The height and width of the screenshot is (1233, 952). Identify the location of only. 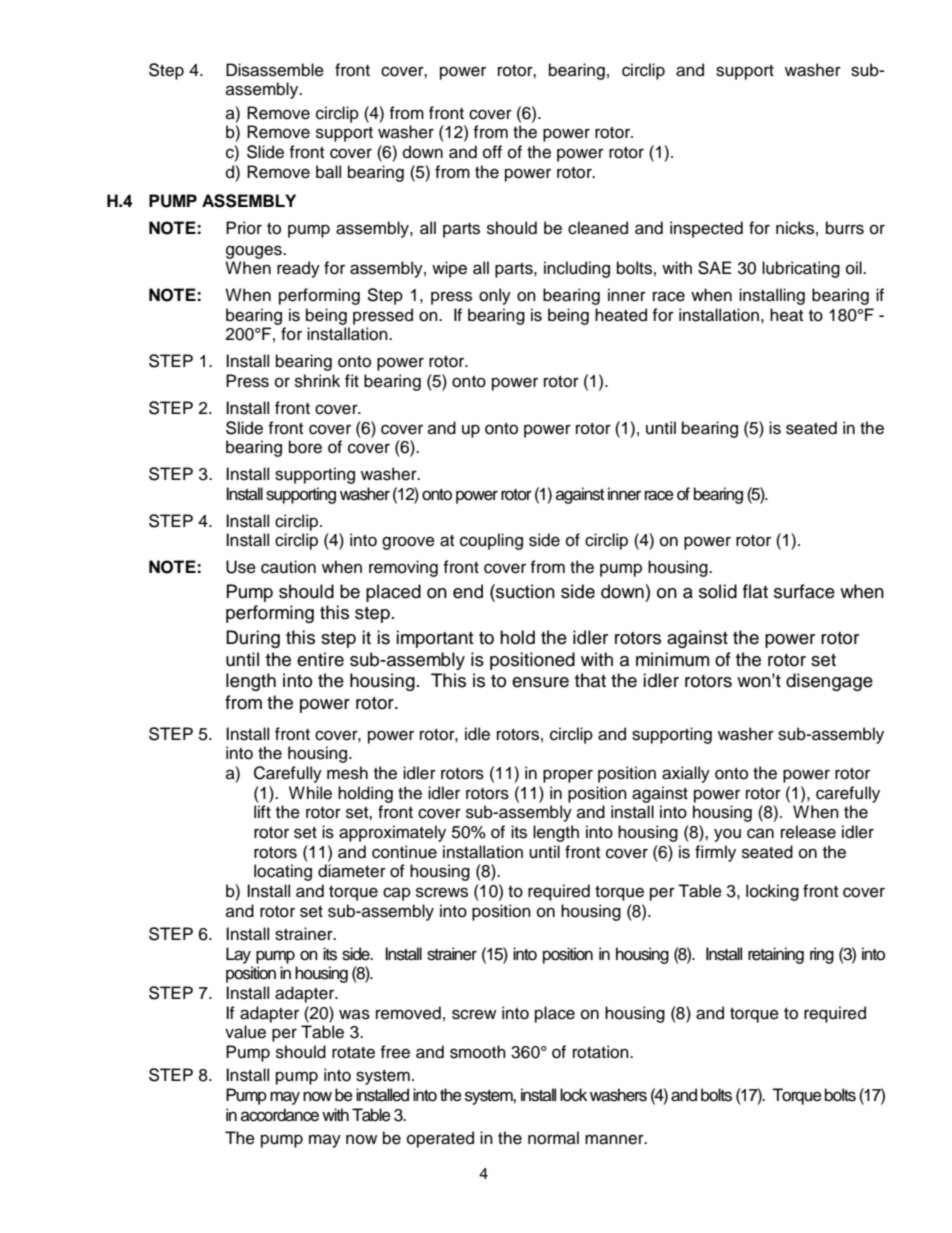
(495, 296).
